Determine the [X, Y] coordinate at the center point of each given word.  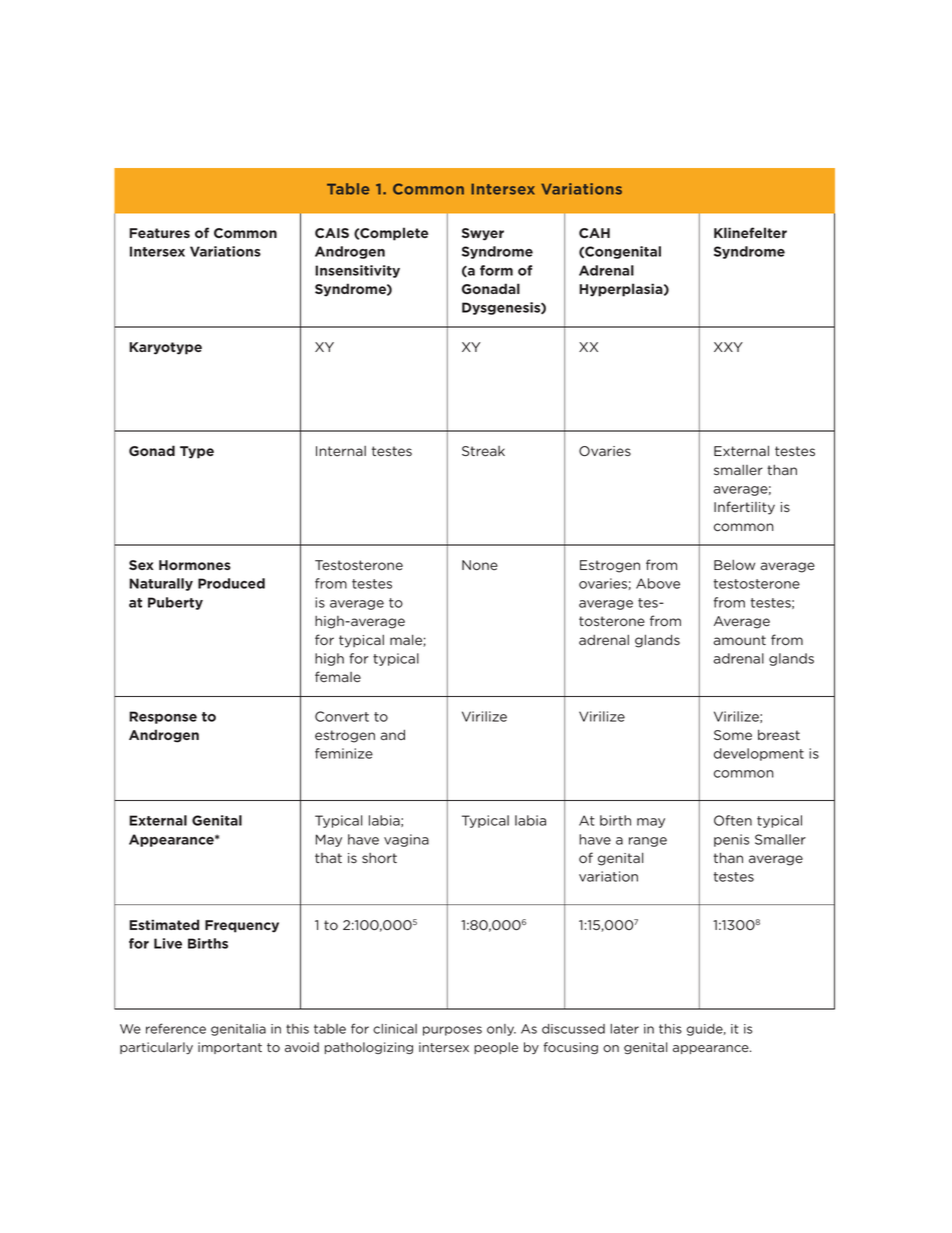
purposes [452, 1031]
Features [159, 233]
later [624, 1029]
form [496, 270]
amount [740, 640]
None [480, 565]
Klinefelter [750, 232]
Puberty [175, 603]
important [230, 1048]
